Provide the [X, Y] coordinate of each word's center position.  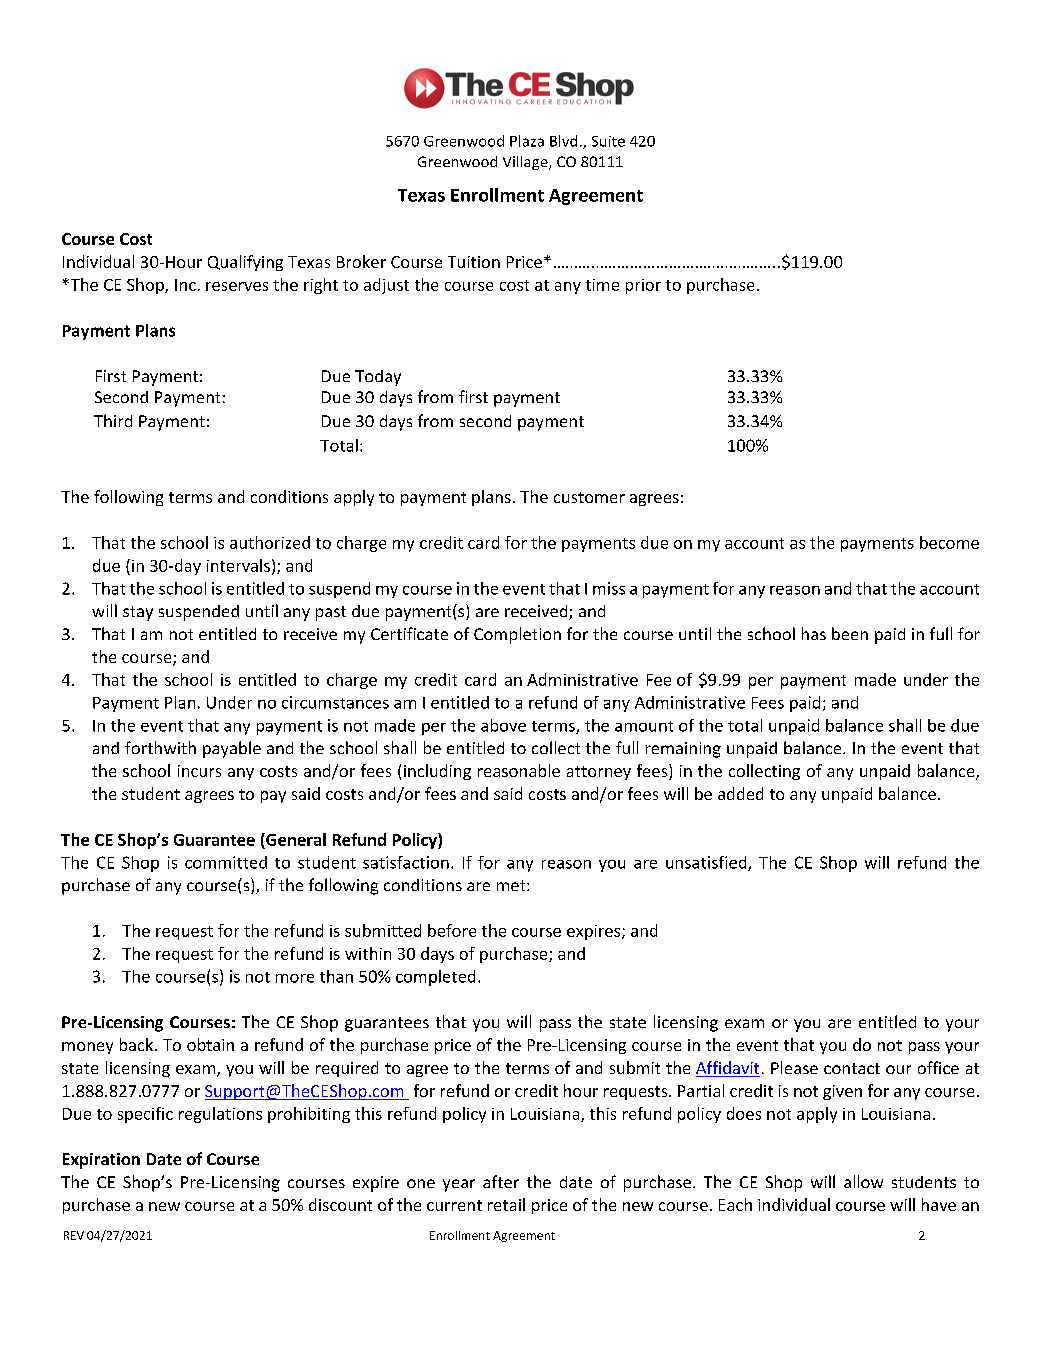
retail [506, 1204]
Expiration [101, 1161]
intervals [238, 565]
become [949, 542]
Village [526, 163]
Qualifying [245, 263]
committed [226, 862]
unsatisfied [707, 863]
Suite [608, 141]
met [512, 885]
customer [589, 497]
